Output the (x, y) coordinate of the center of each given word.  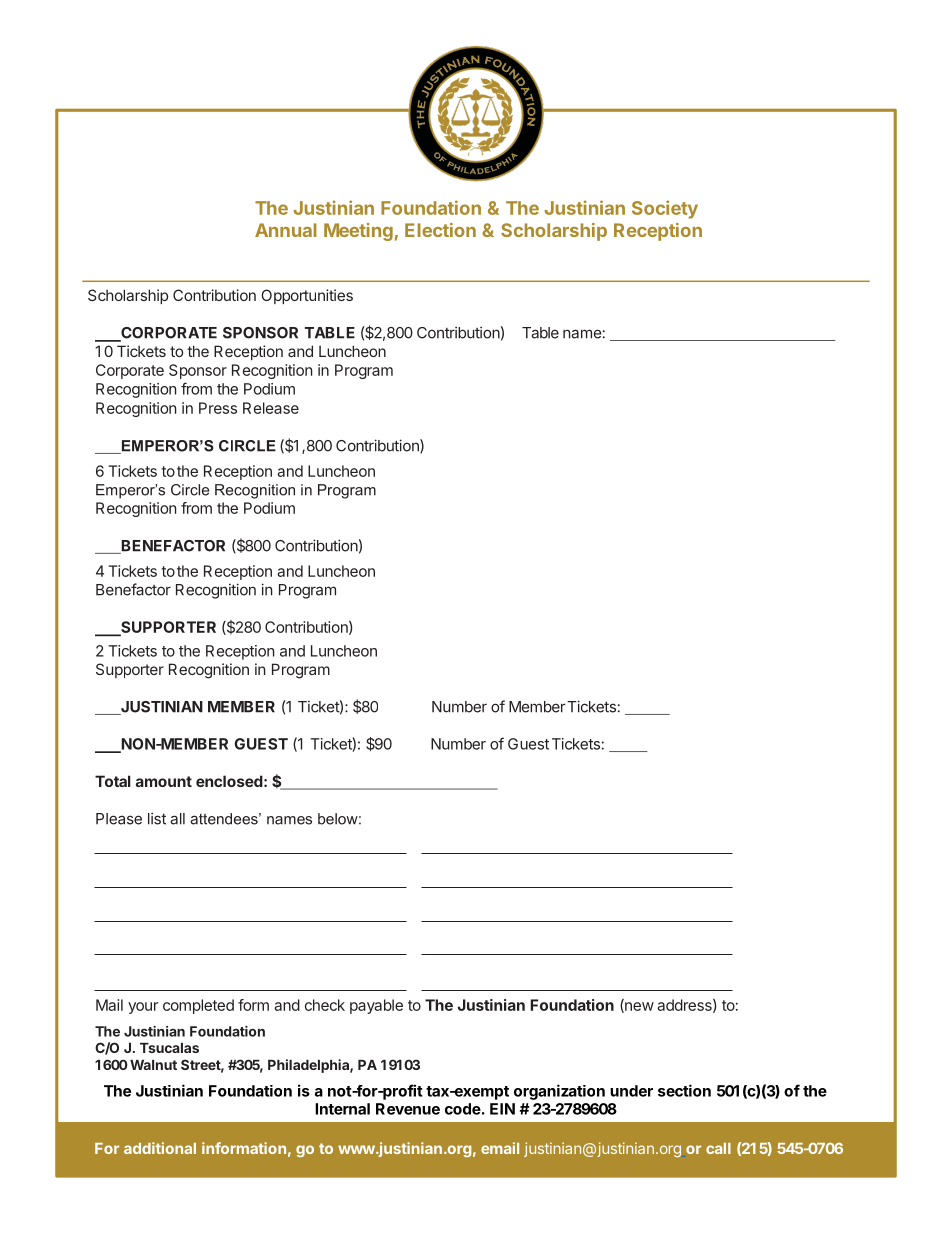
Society (665, 209)
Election (440, 230)
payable (376, 1006)
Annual (286, 230)
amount (164, 781)
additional (160, 1148)
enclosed (229, 781)
